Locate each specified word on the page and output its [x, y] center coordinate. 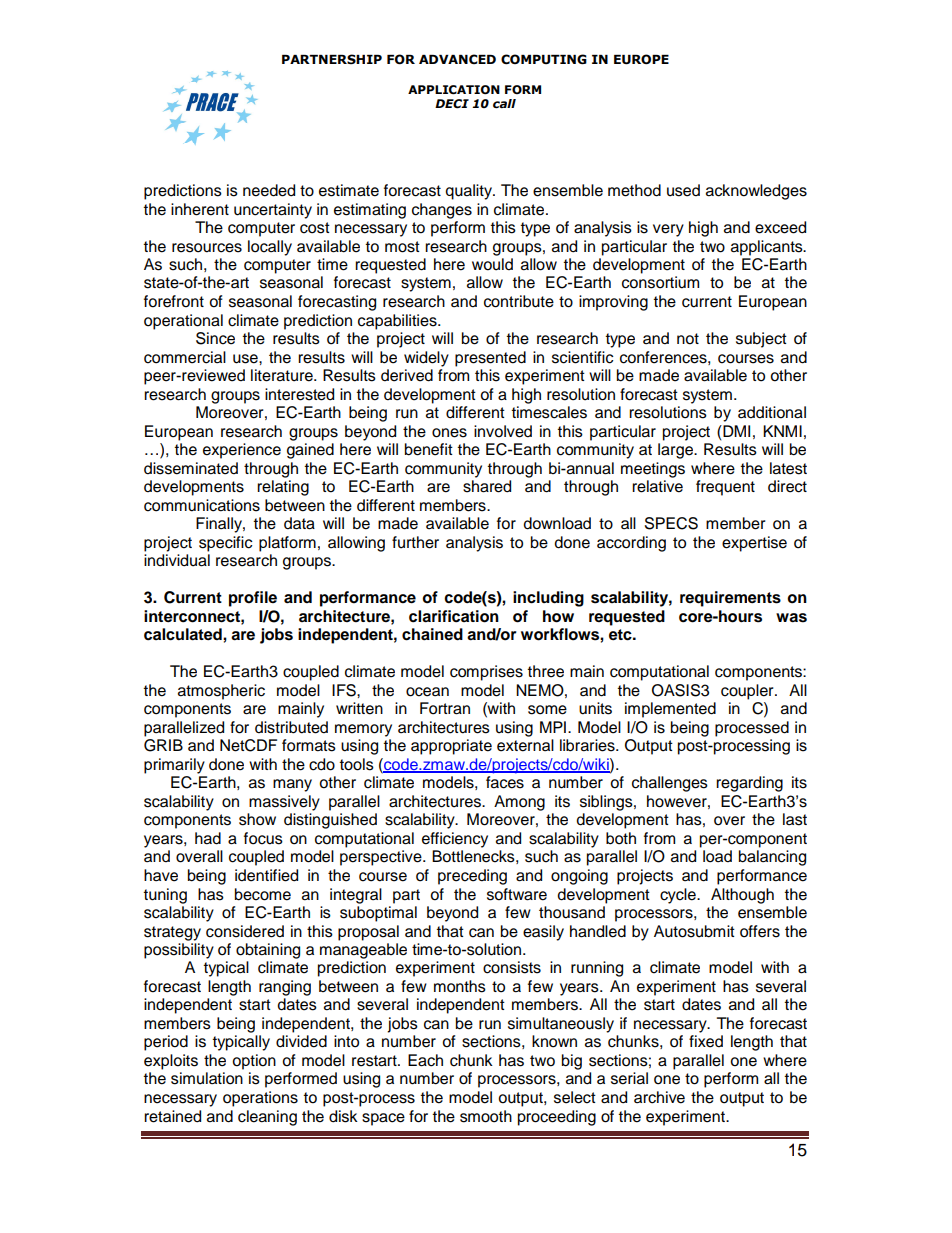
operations [260, 1099]
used [683, 190]
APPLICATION [454, 90]
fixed [706, 1041]
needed [269, 190]
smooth [486, 1116]
